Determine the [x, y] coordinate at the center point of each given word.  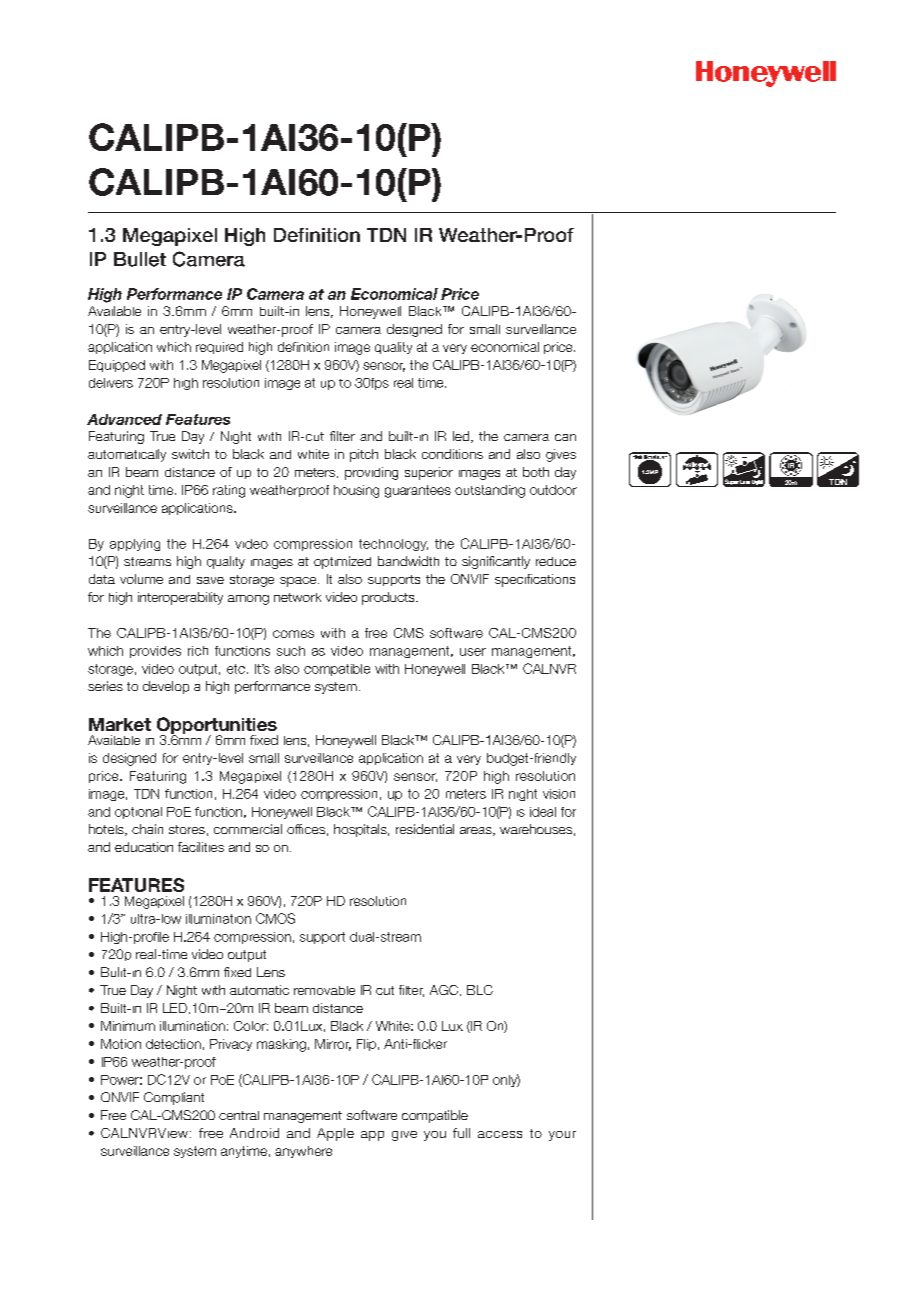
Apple [335, 1134]
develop [166, 687]
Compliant [174, 1098]
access [500, 1134]
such [291, 651]
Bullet [140, 259]
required [219, 348]
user [473, 652]
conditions [452, 454]
